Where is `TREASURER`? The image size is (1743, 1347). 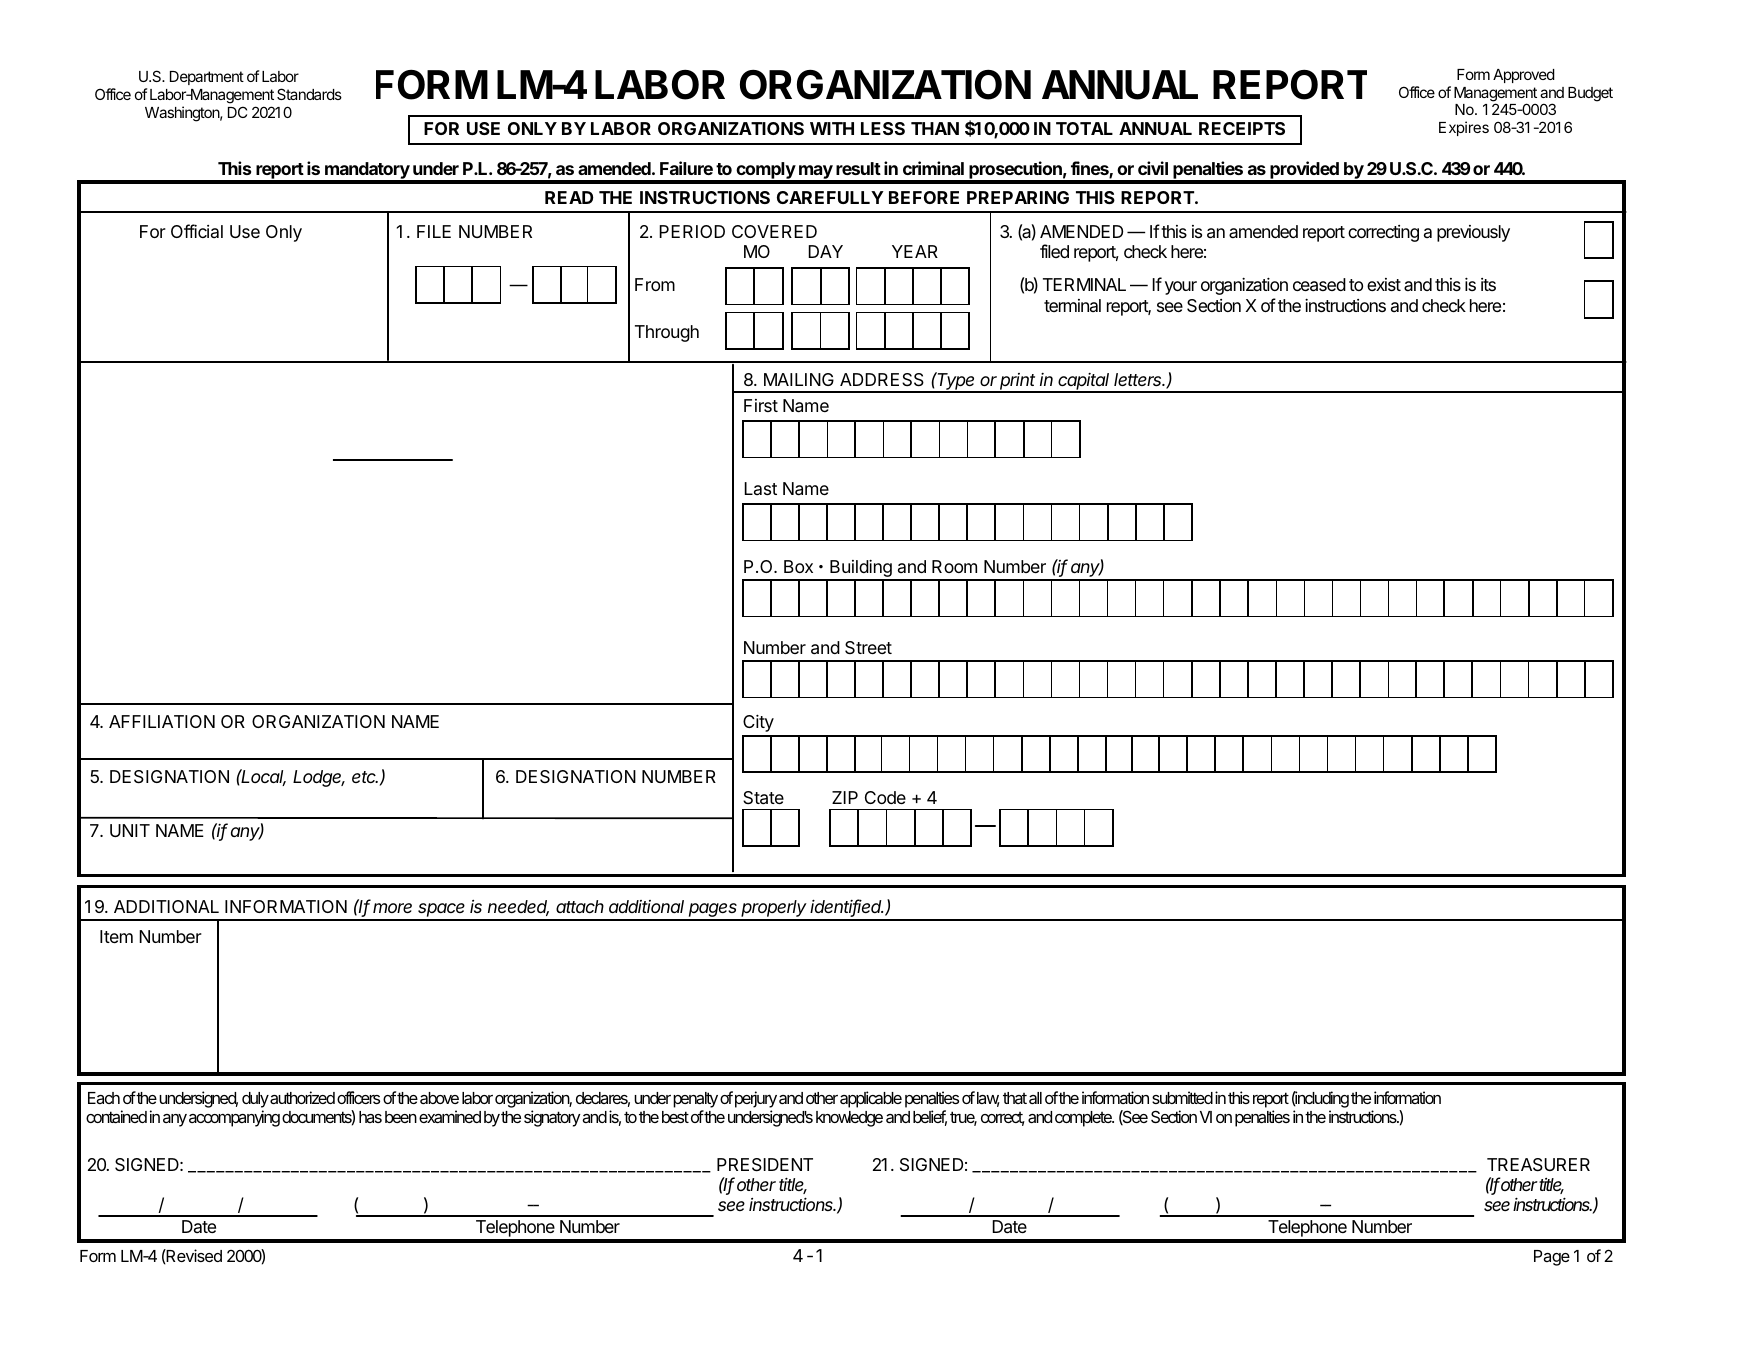
TREASURER is located at coordinates (1538, 1165).
